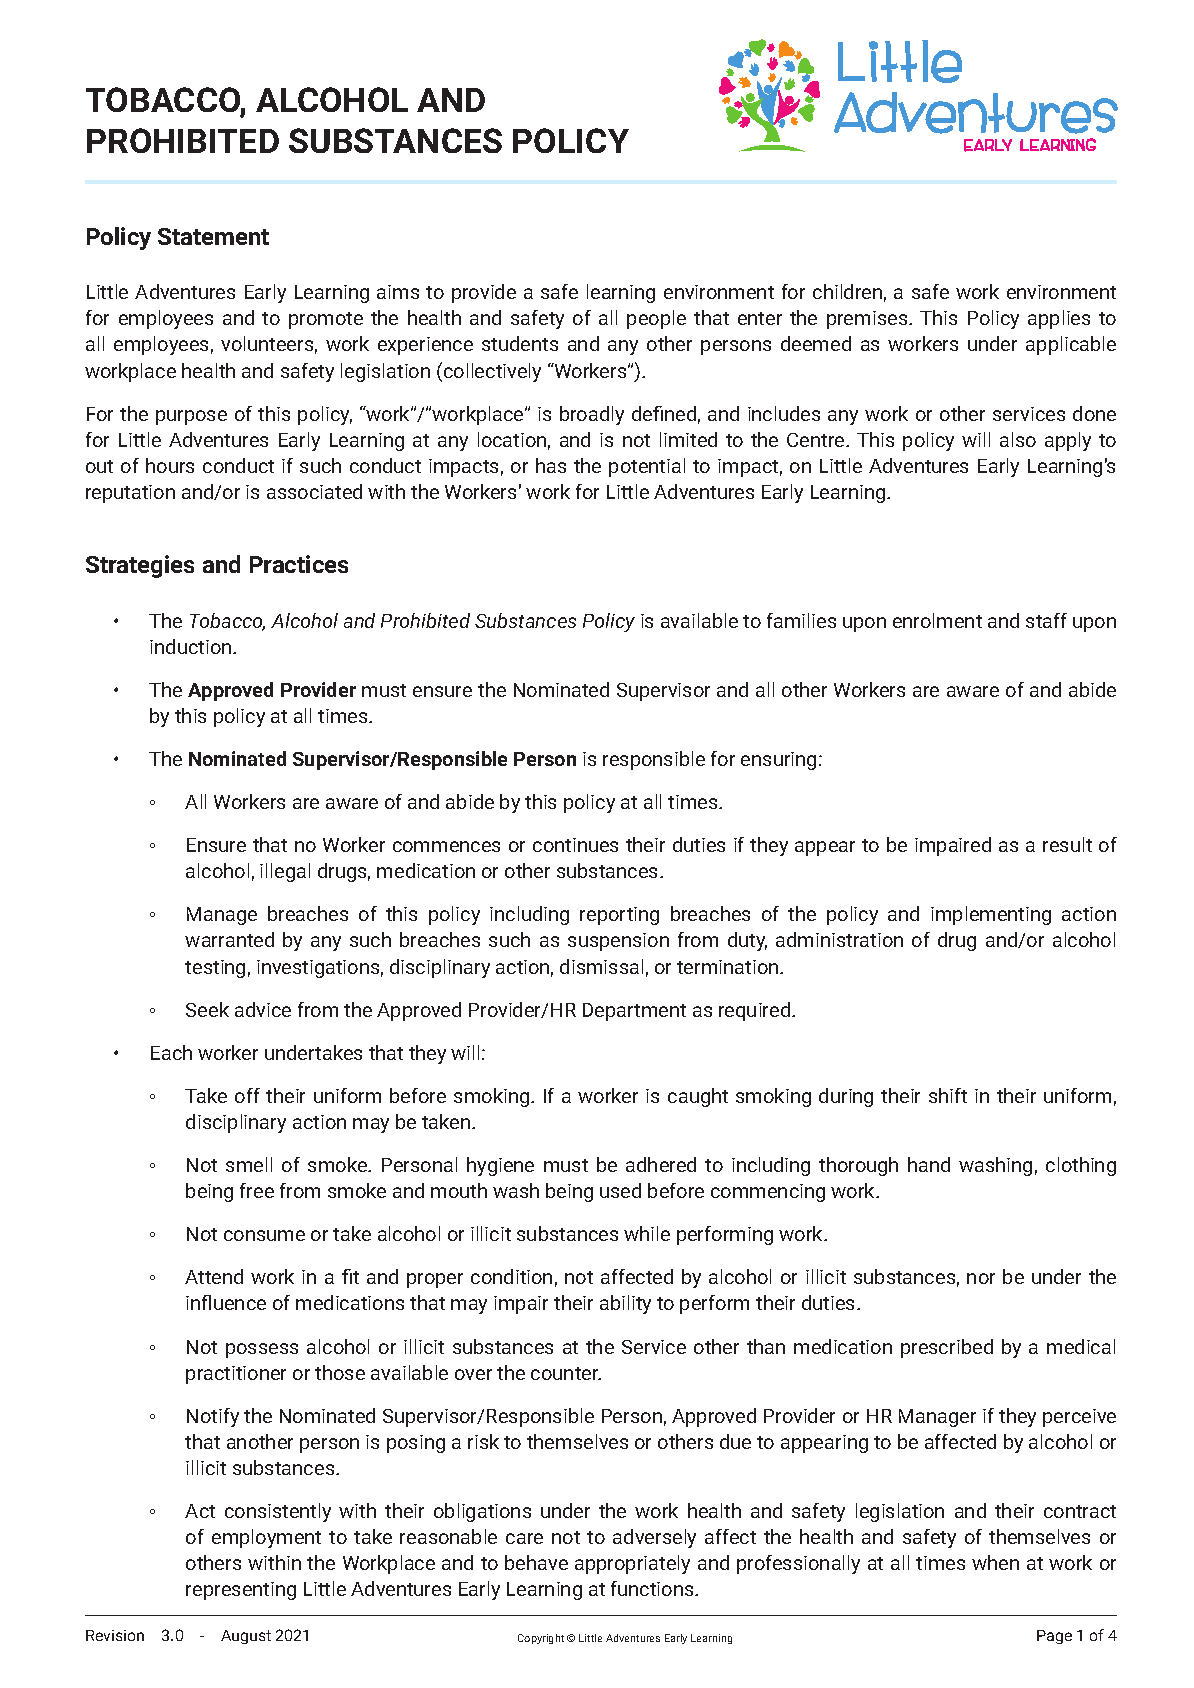  Describe the element at coordinates (213, 236) in the page. I see `Statement` at that location.
